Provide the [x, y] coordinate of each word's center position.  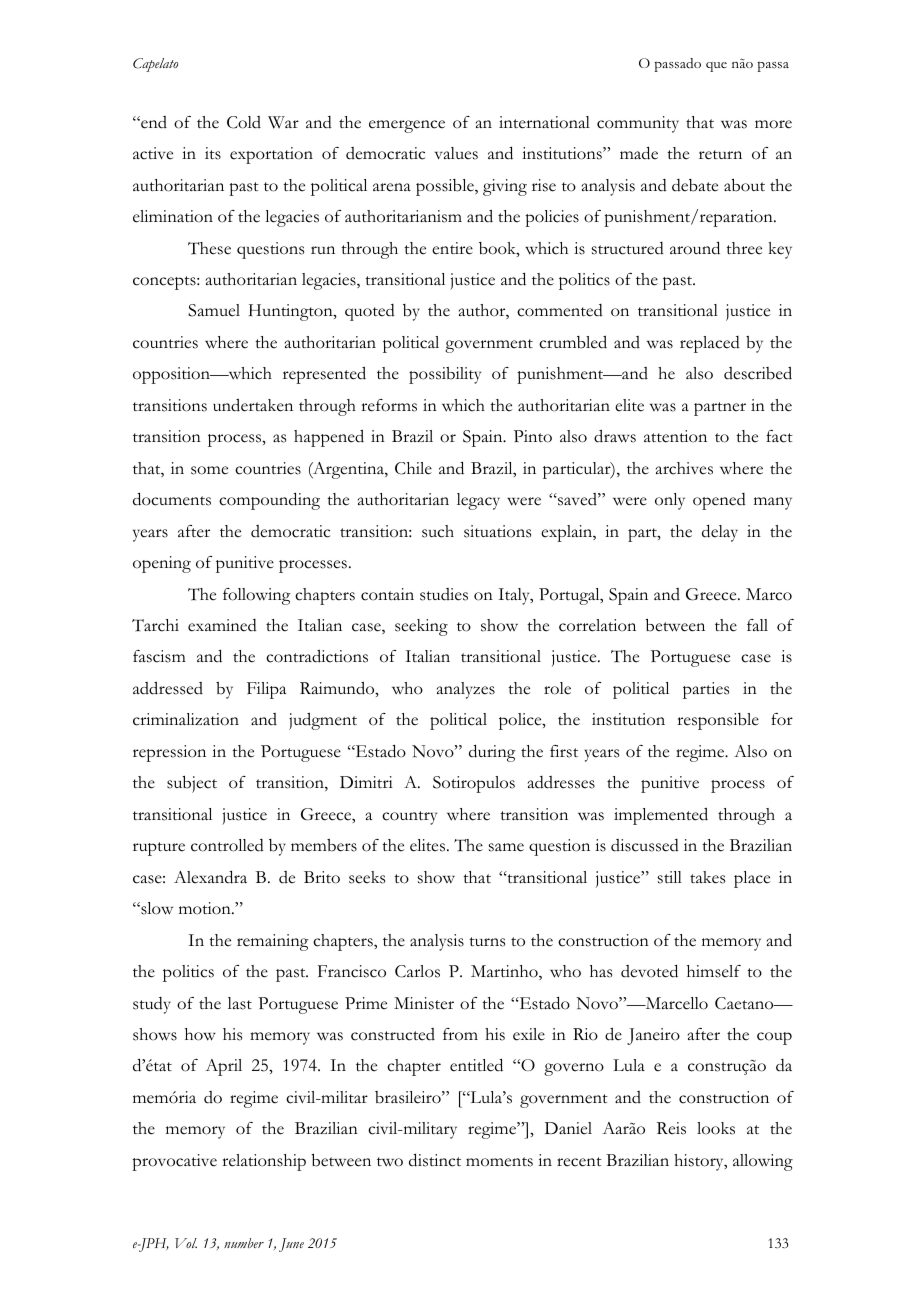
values [456, 153]
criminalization [186, 719]
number [244, 1243]
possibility [445, 375]
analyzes [466, 690]
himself [714, 971]
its [213, 153]
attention [675, 436]
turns [487, 942]
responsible [718, 721]
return [720, 155]
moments [499, 1162]
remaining [272, 942]
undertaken [253, 405]
